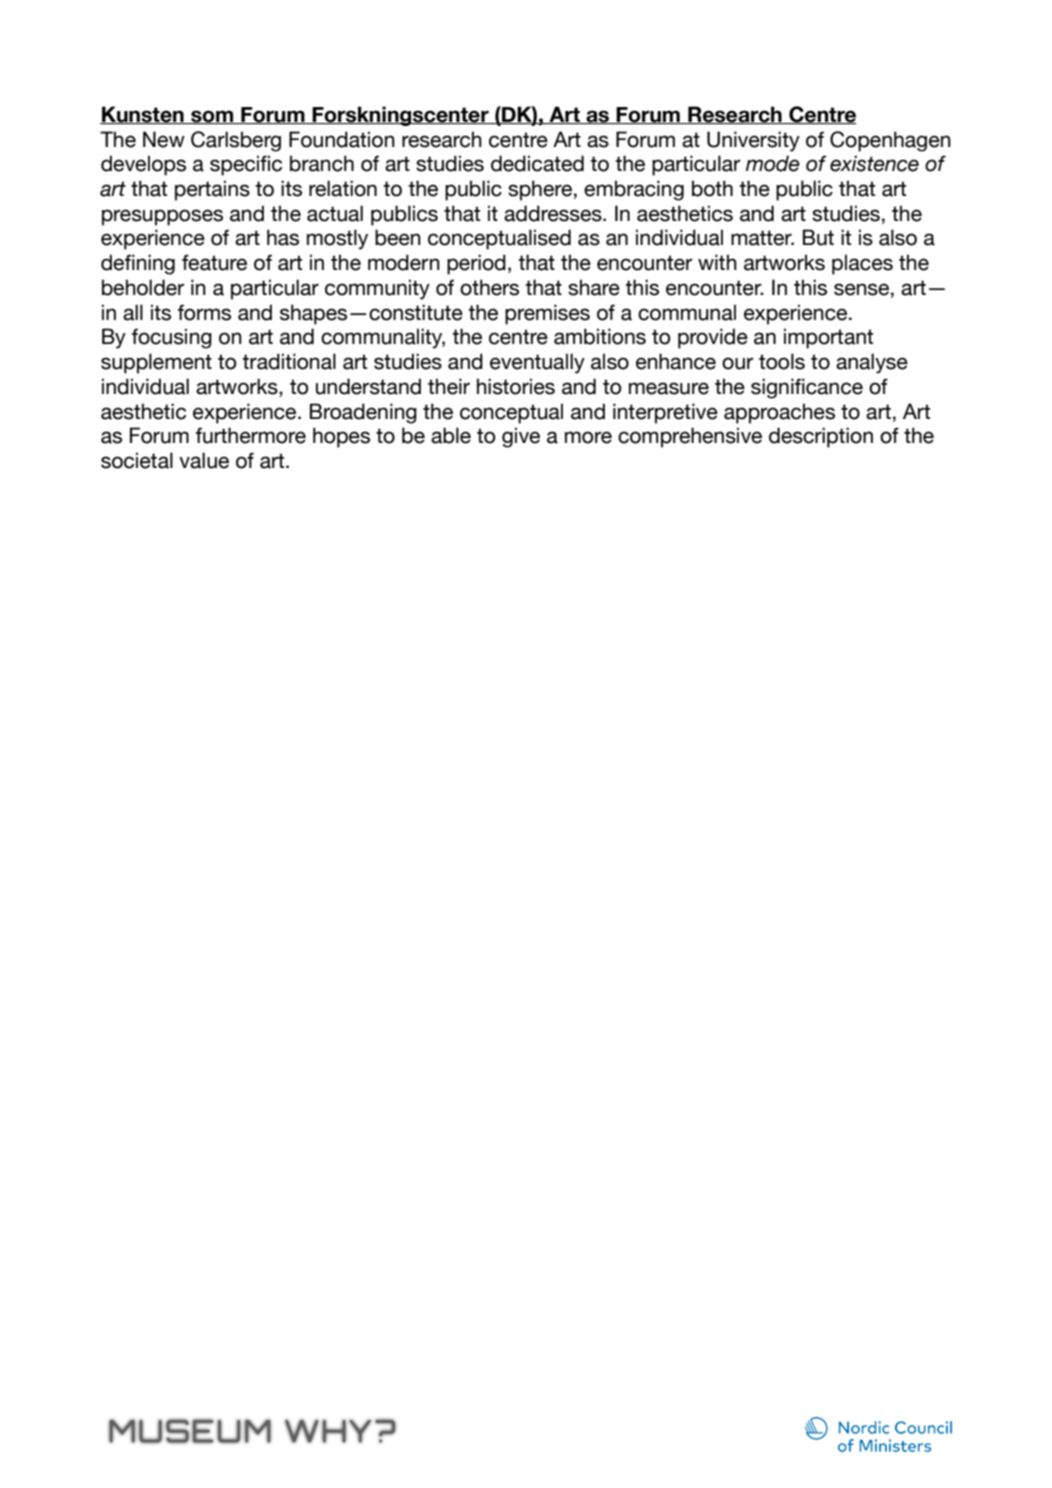 This screenshot has width=1052, height=1488. Describe the element at coordinates (143, 287) in the screenshot. I see `beholder` at that location.
